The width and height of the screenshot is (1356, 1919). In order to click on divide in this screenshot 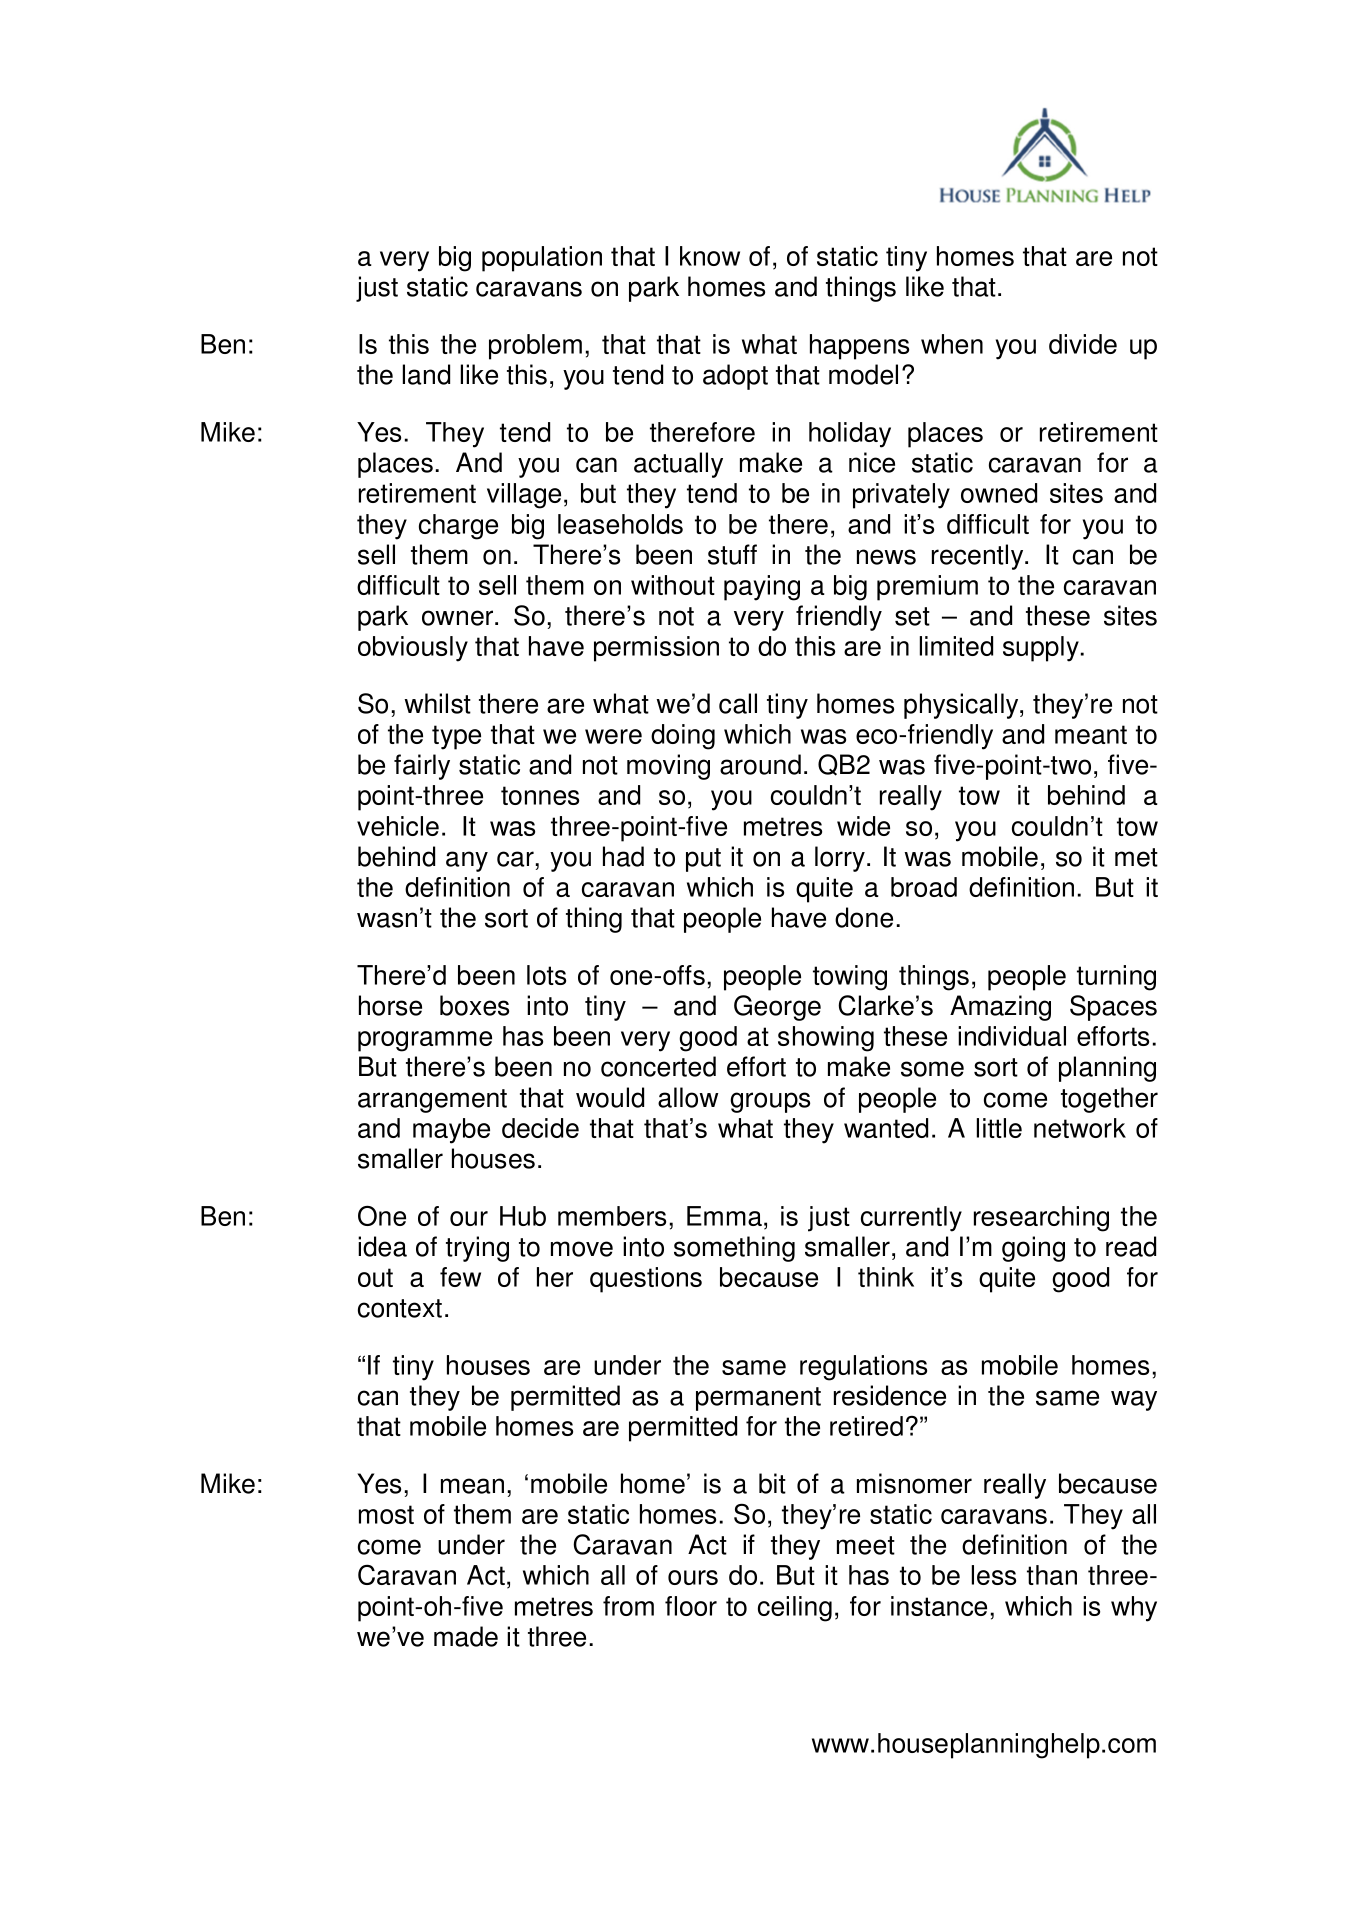, I will do `click(1083, 344)`.
